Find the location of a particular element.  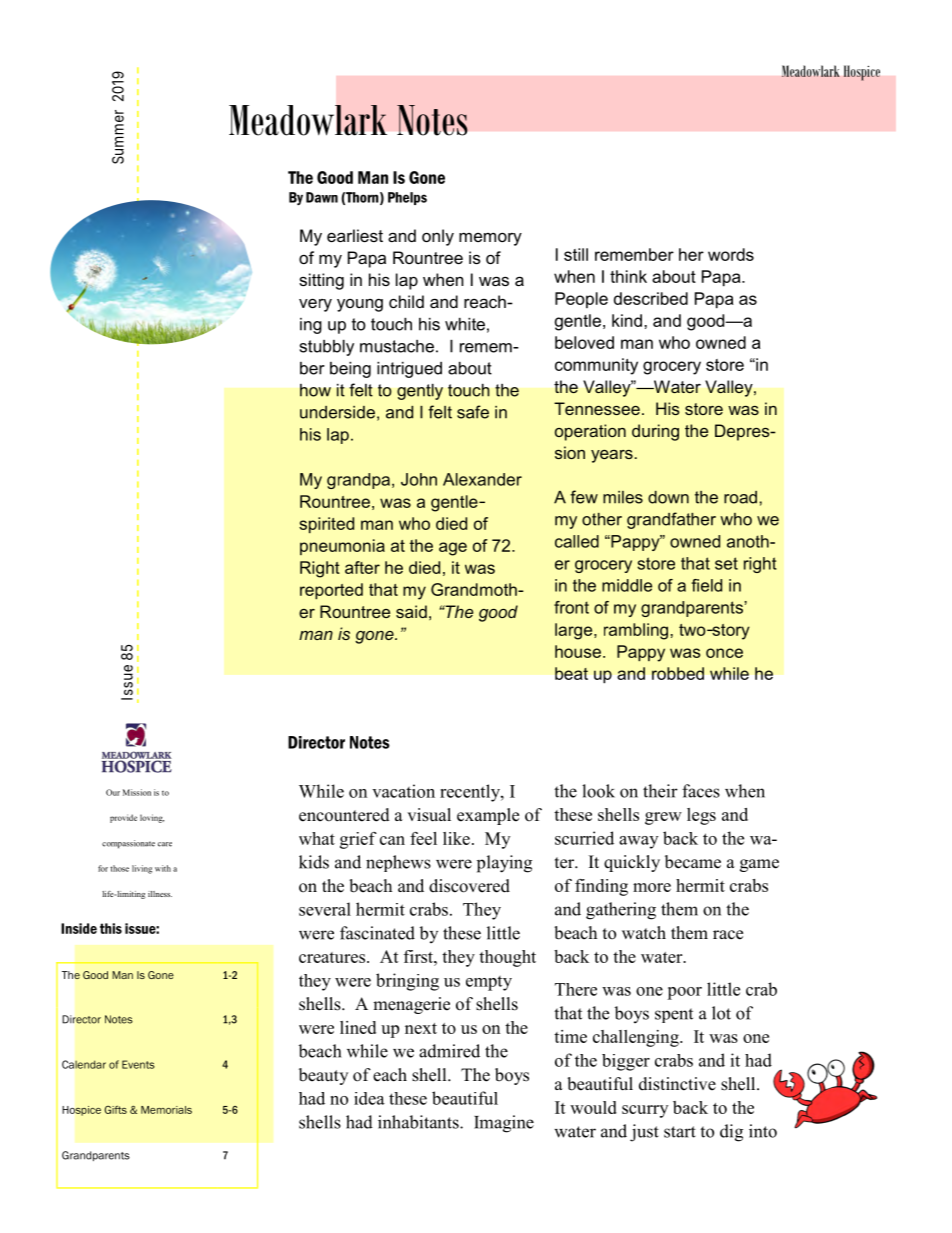

inhabitants is located at coordinates (419, 1122).
